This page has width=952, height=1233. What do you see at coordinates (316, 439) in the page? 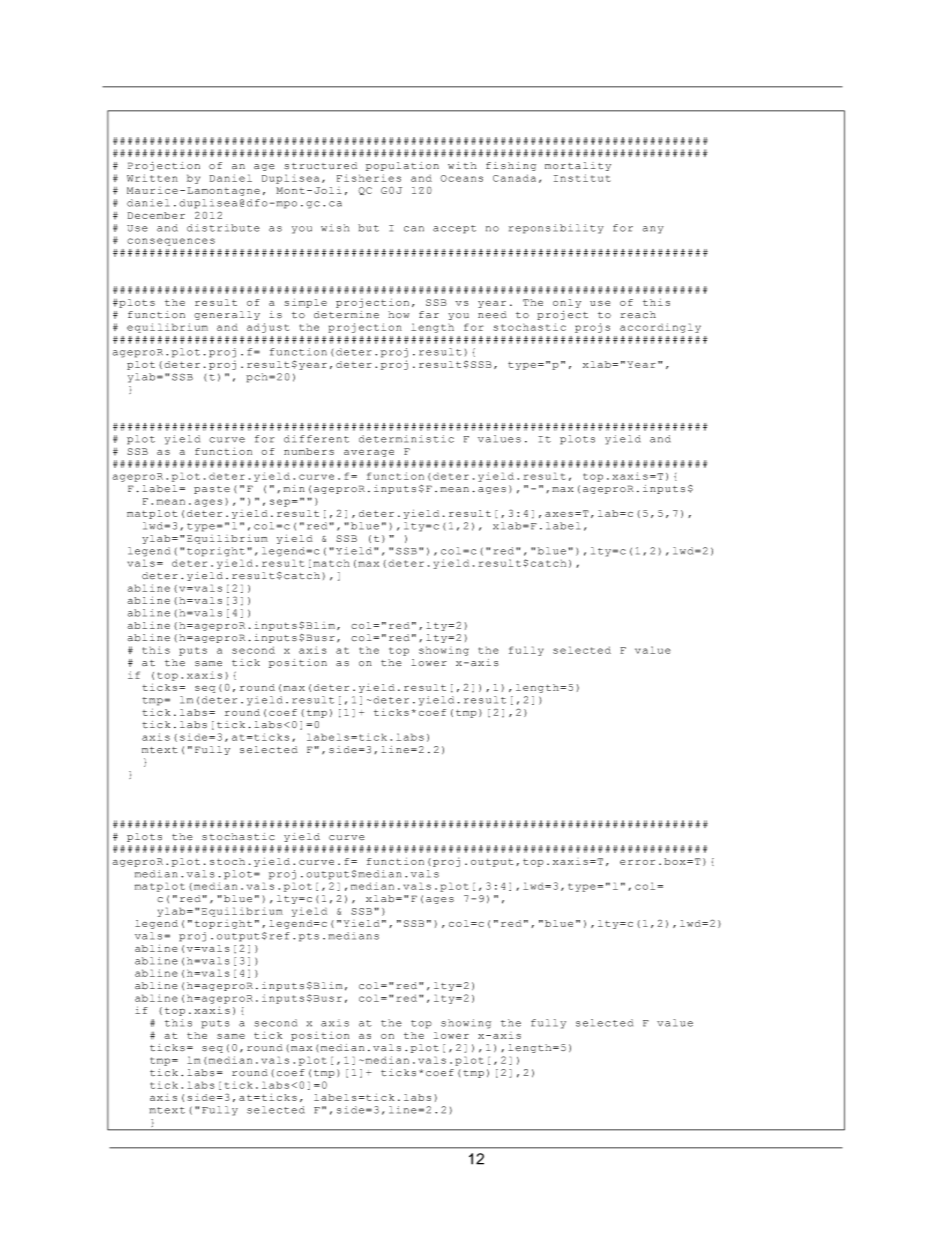
I see `different` at bounding box center [316, 439].
